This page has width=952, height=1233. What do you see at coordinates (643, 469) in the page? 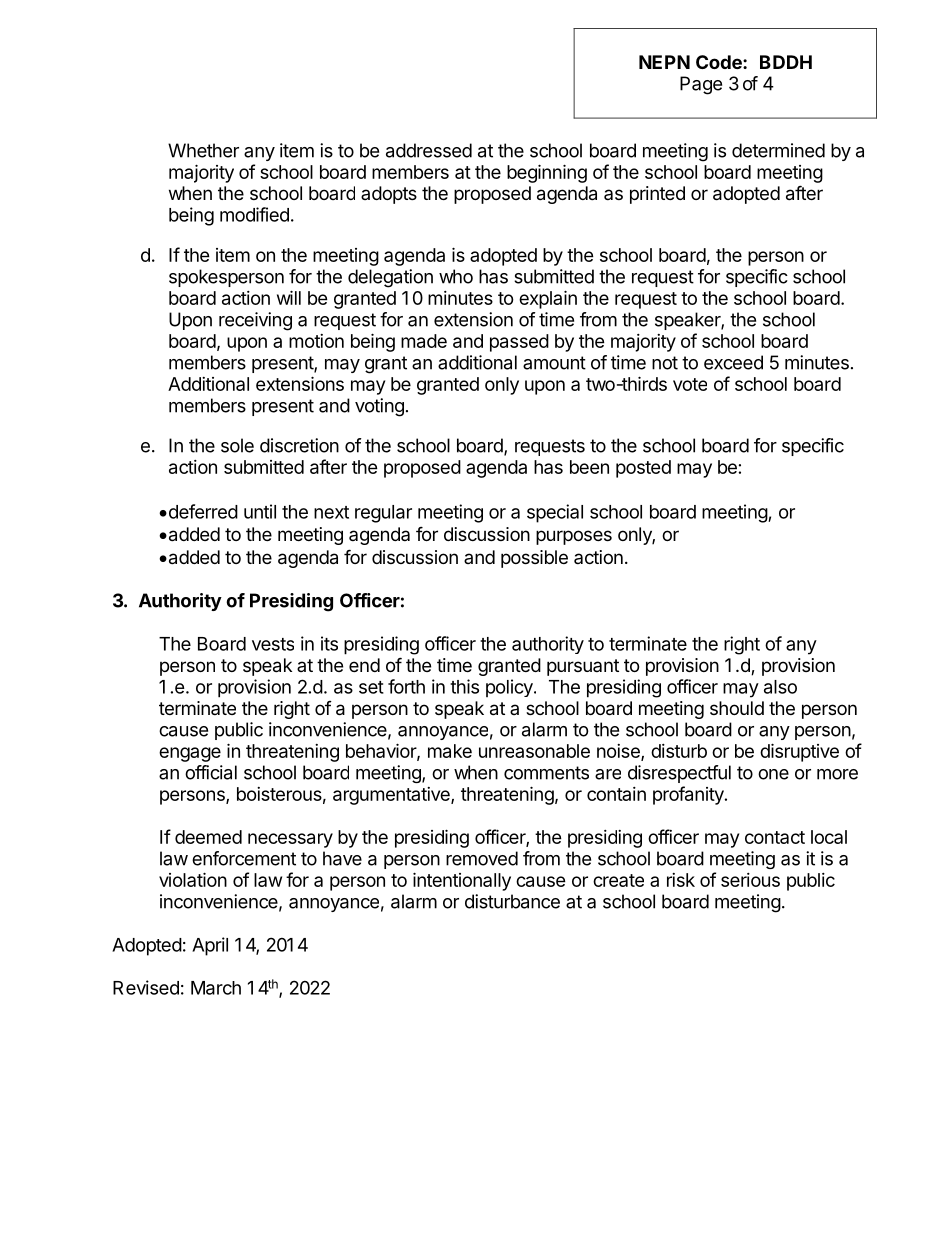
I see `posted` at bounding box center [643, 469].
